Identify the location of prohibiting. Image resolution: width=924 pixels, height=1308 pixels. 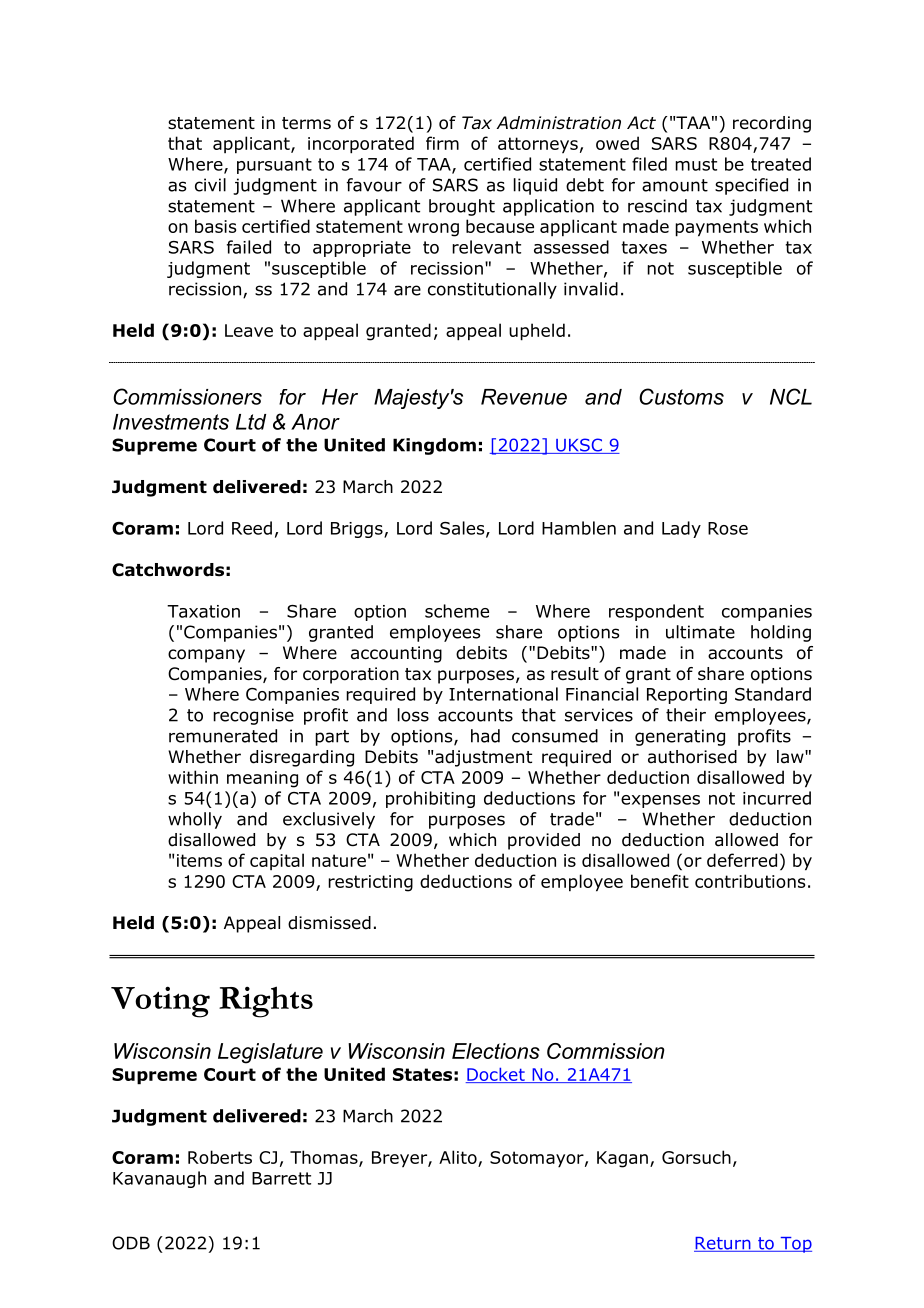
(430, 799).
